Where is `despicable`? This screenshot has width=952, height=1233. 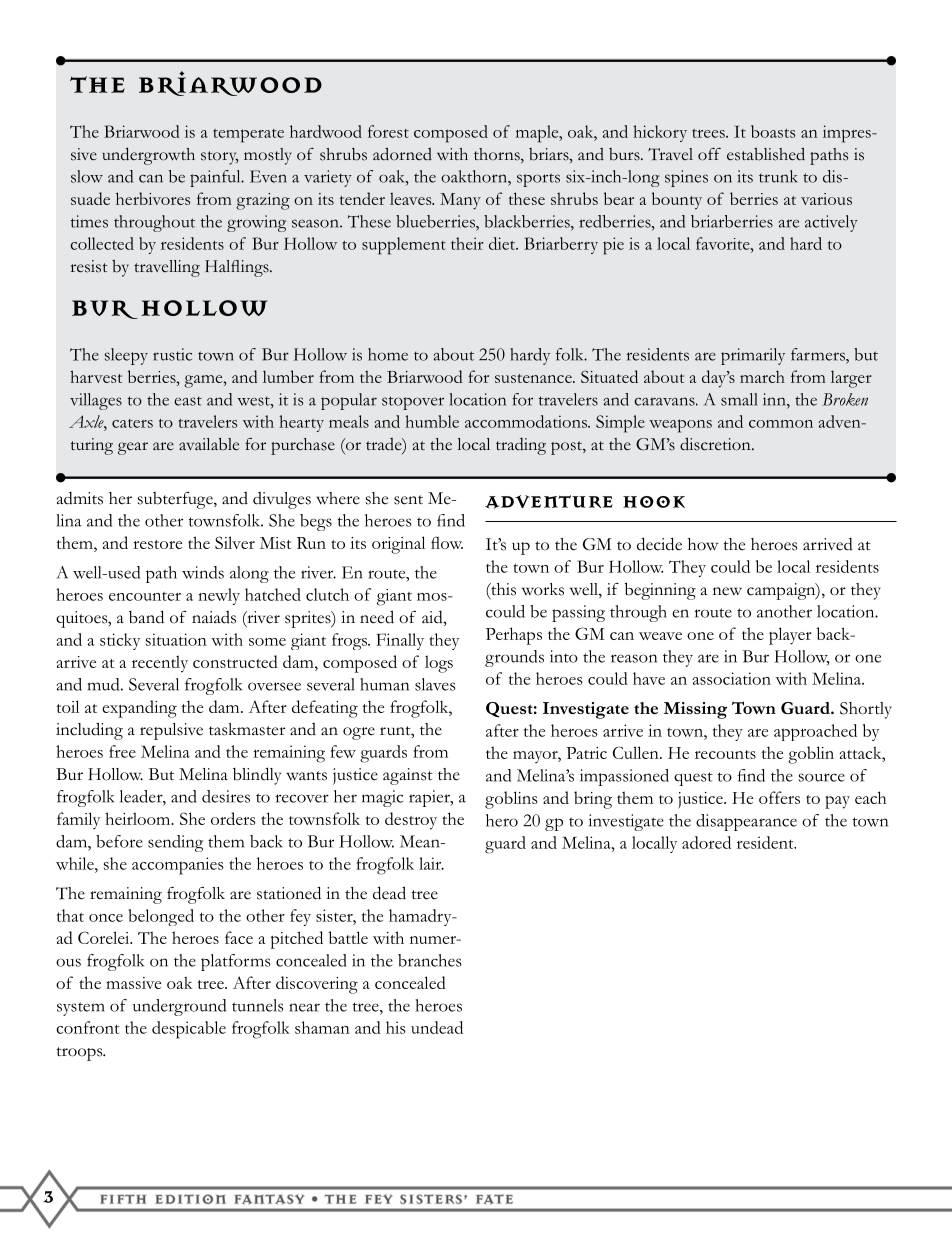 despicable is located at coordinates (189, 1030).
